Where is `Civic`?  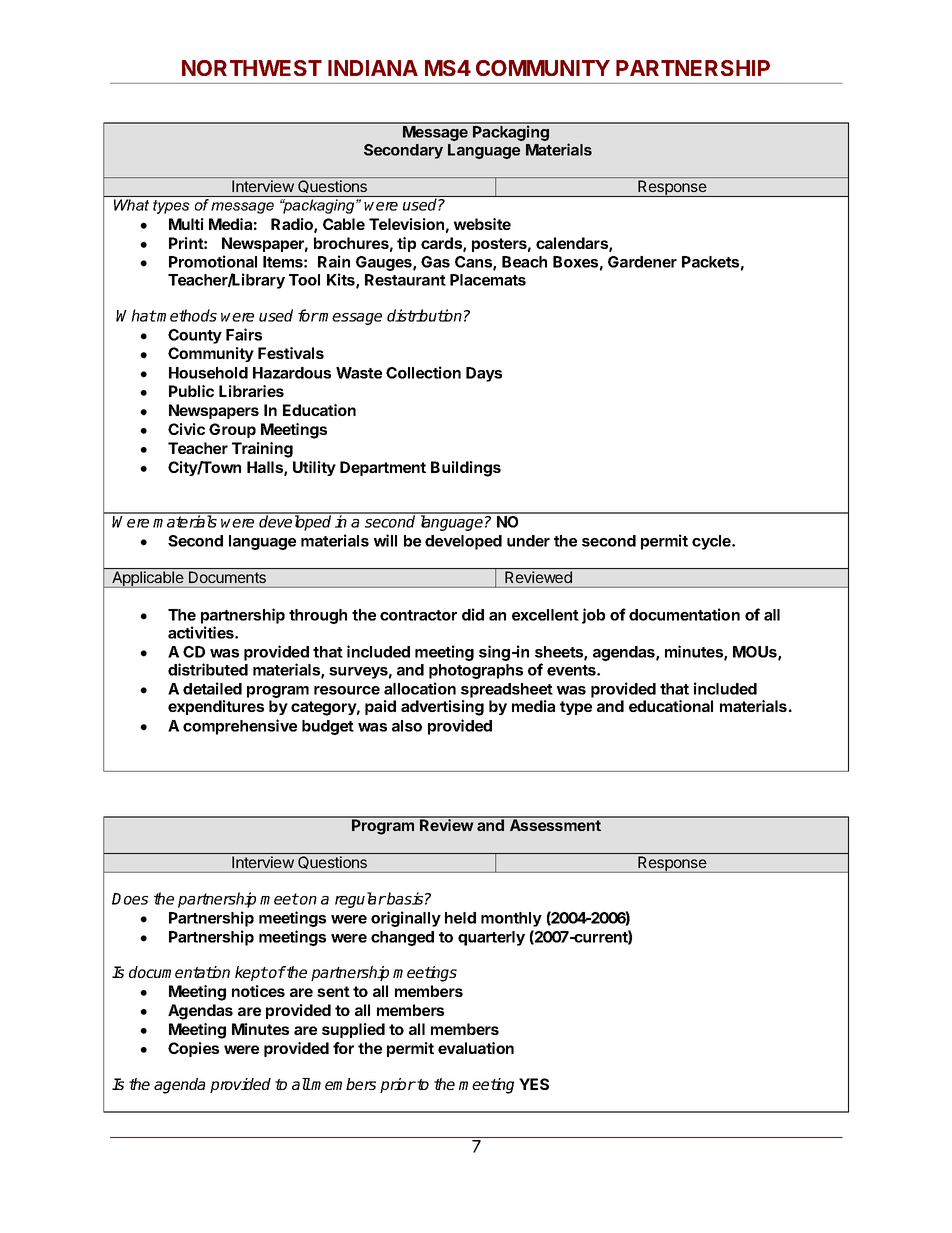 Civic is located at coordinates (186, 429).
